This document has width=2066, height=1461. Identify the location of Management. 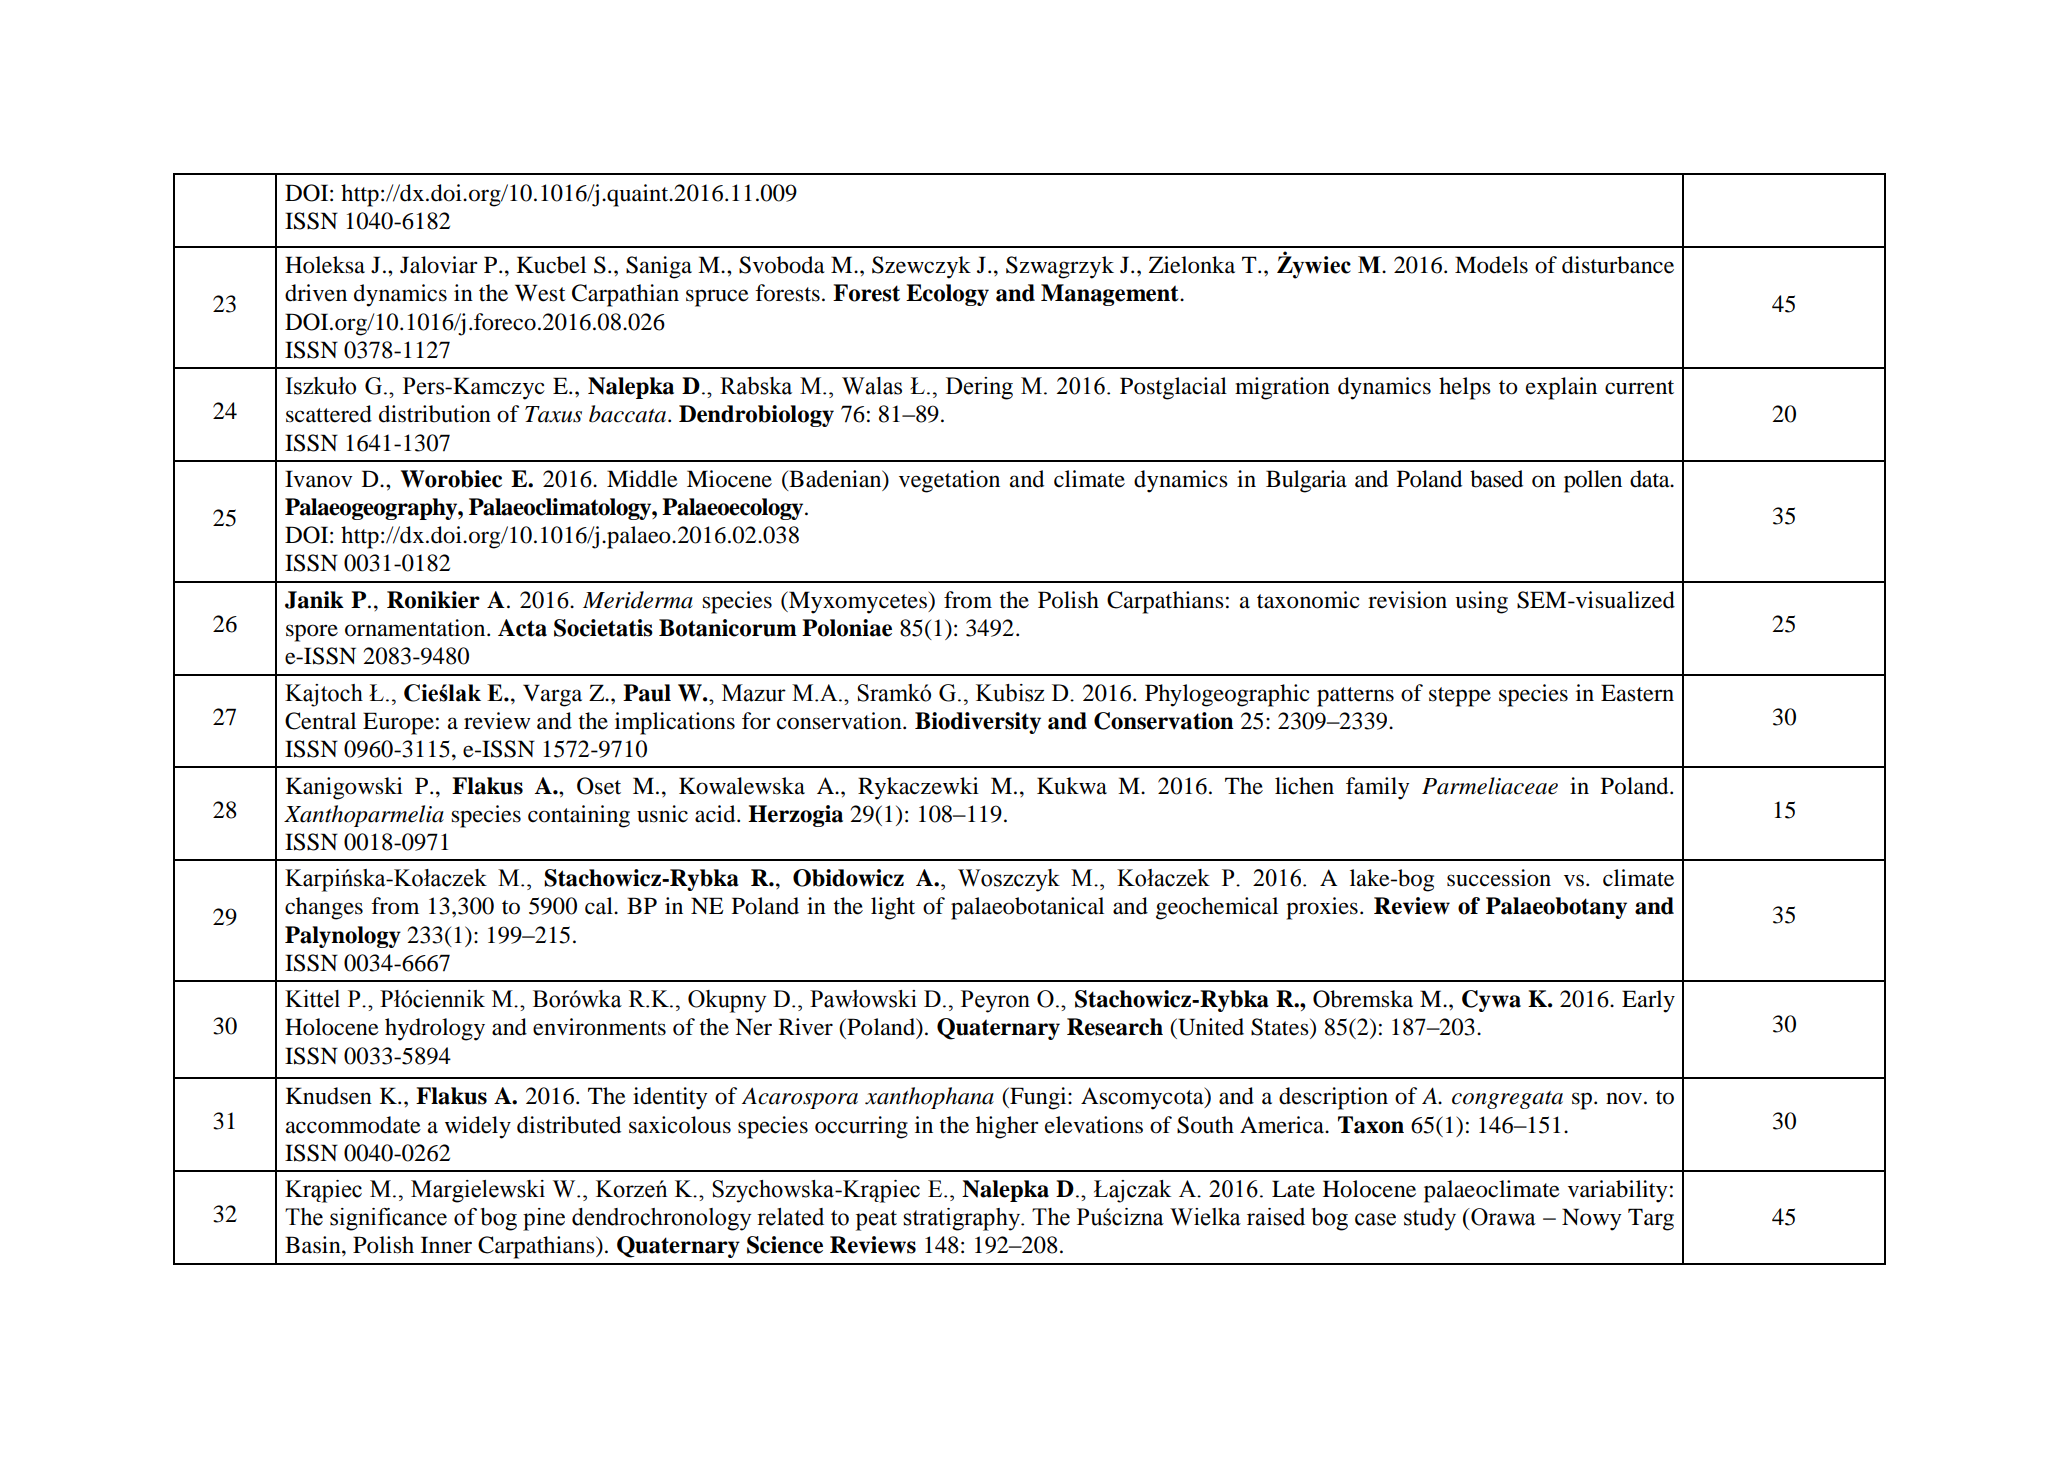
(1111, 295).
